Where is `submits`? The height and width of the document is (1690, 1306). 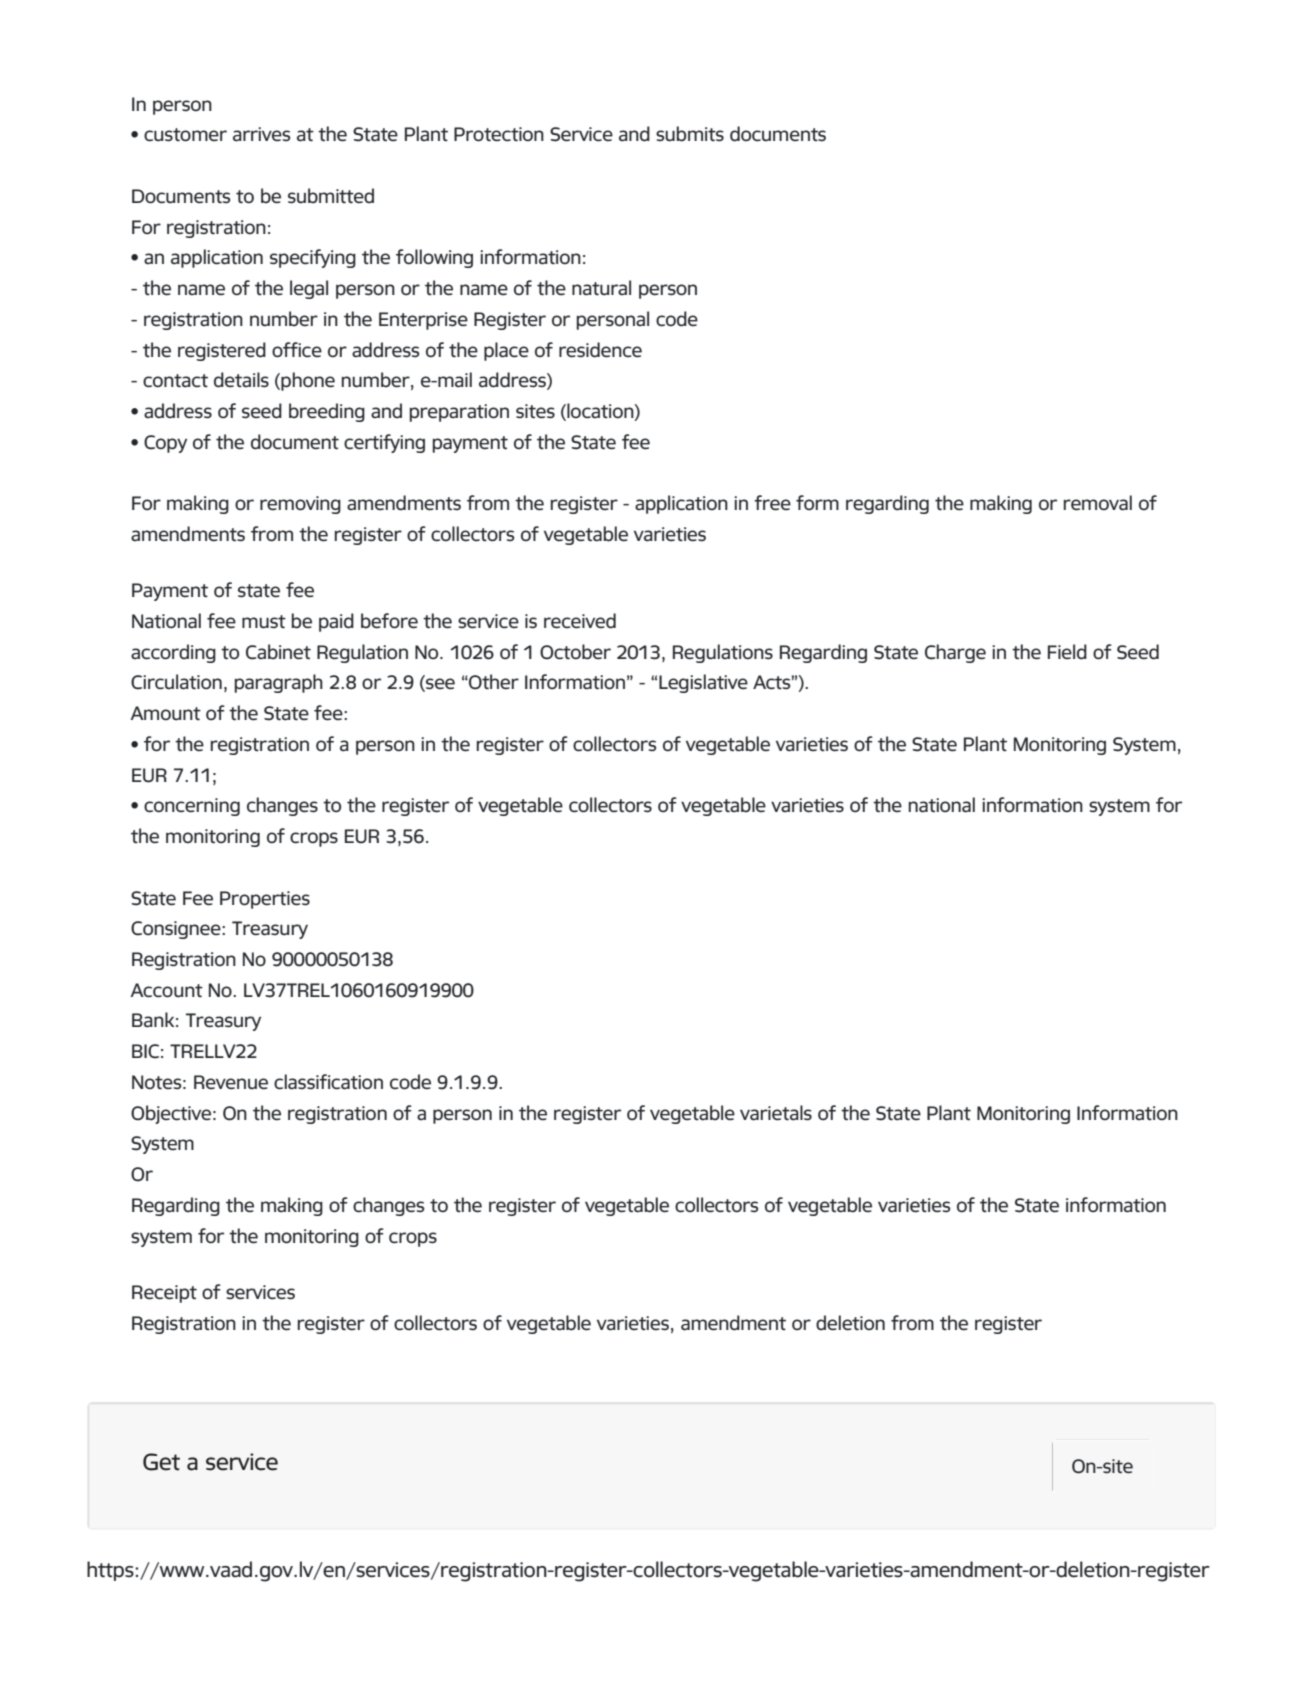
submits is located at coordinates (690, 134).
